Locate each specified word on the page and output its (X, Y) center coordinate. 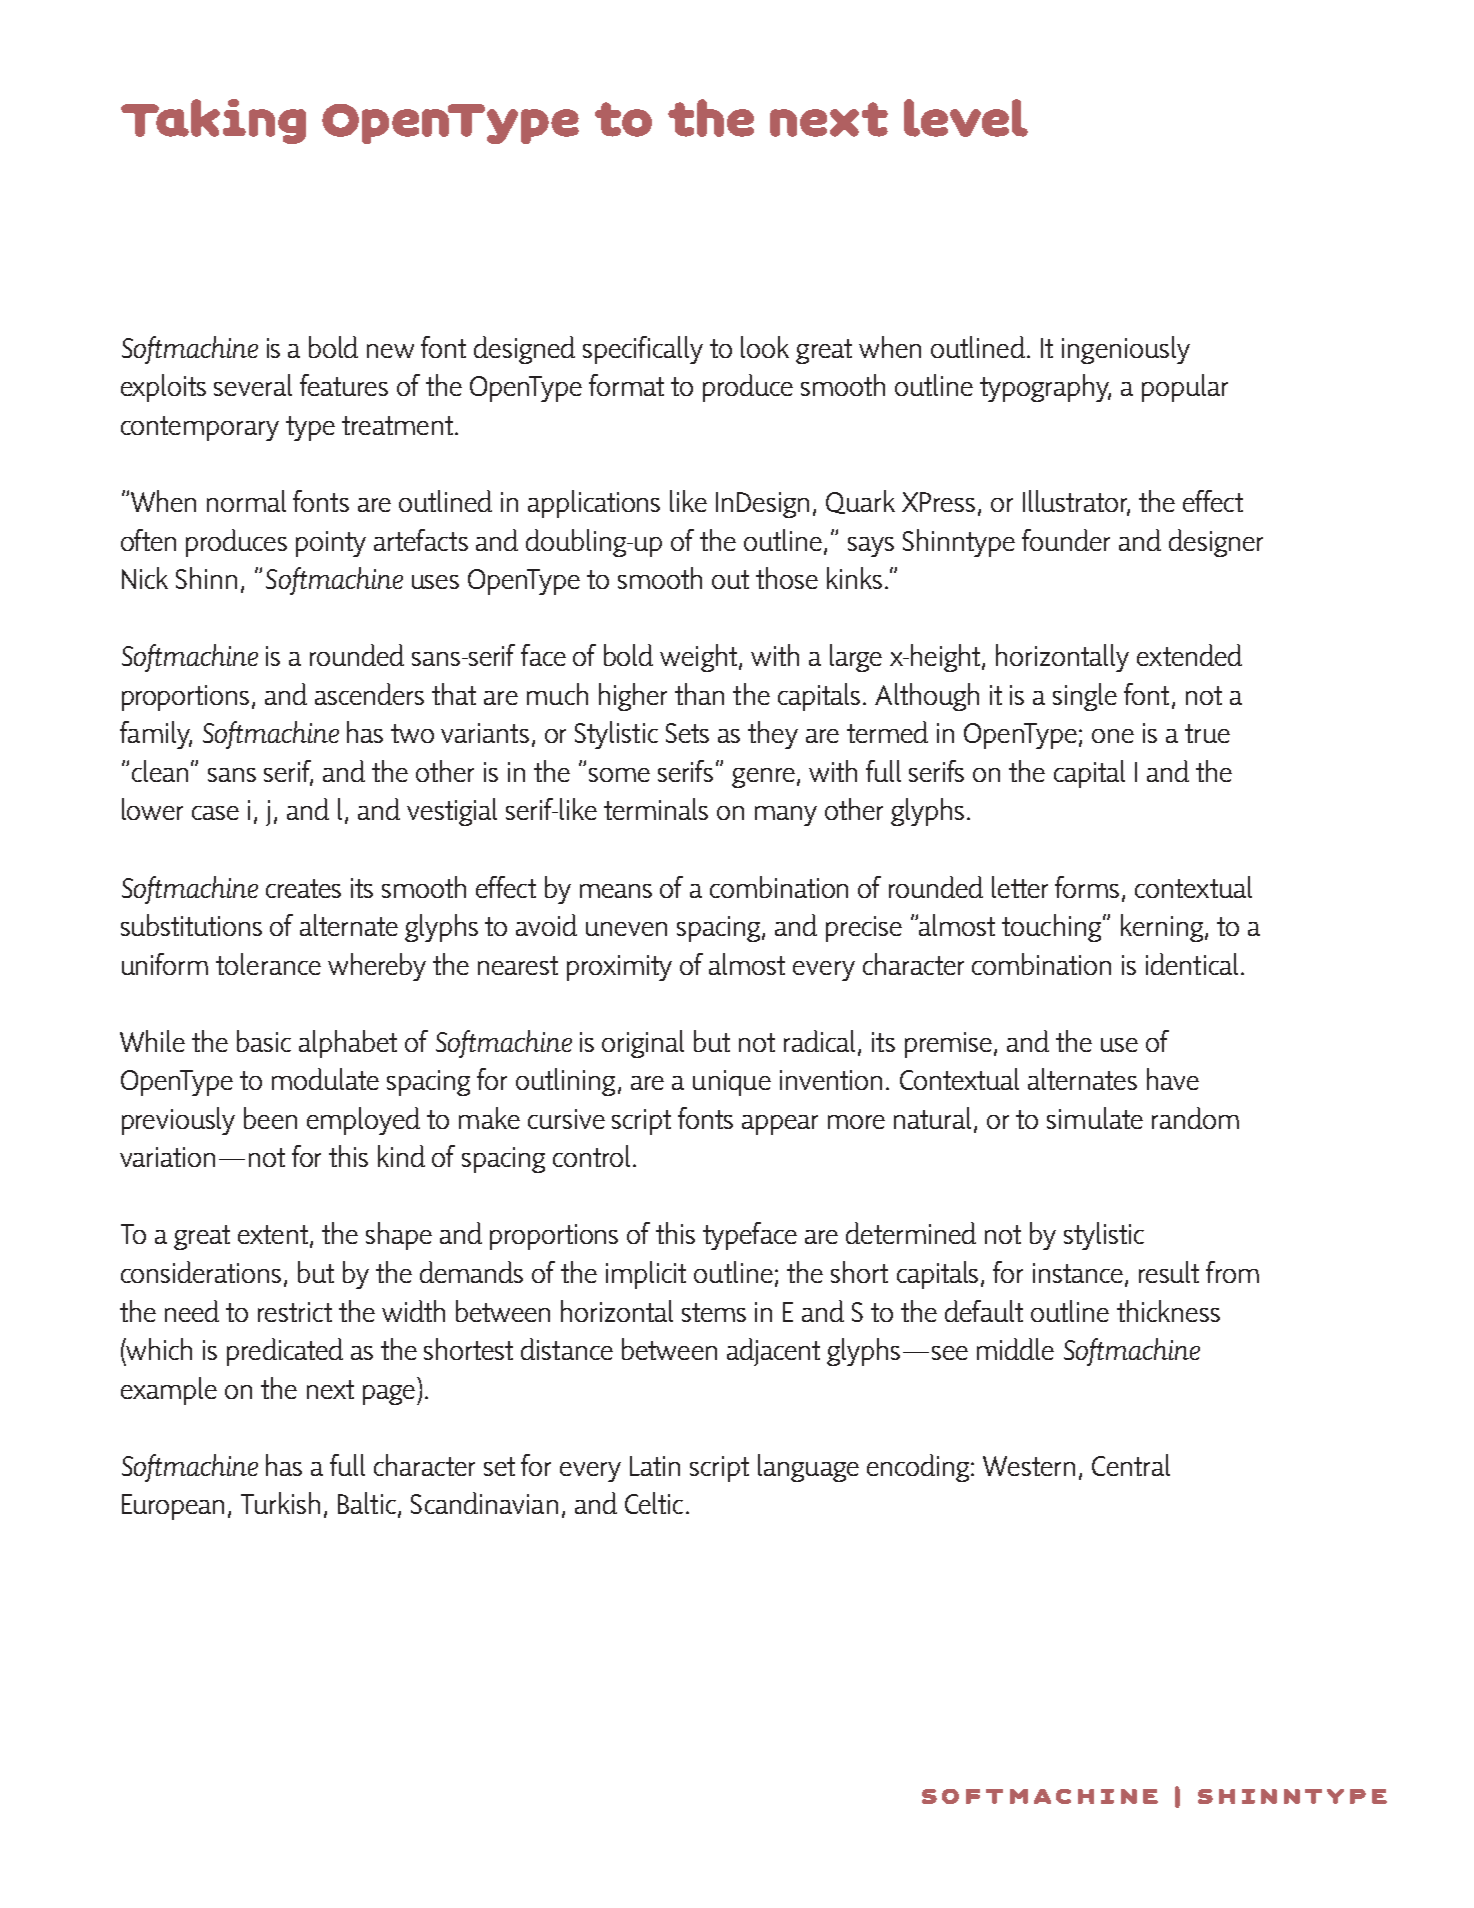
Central (1131, 1465)
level (966, 118)
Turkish (280, 1503)
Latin (655, 1466)
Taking (213, 121)
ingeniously (1126, 350)
